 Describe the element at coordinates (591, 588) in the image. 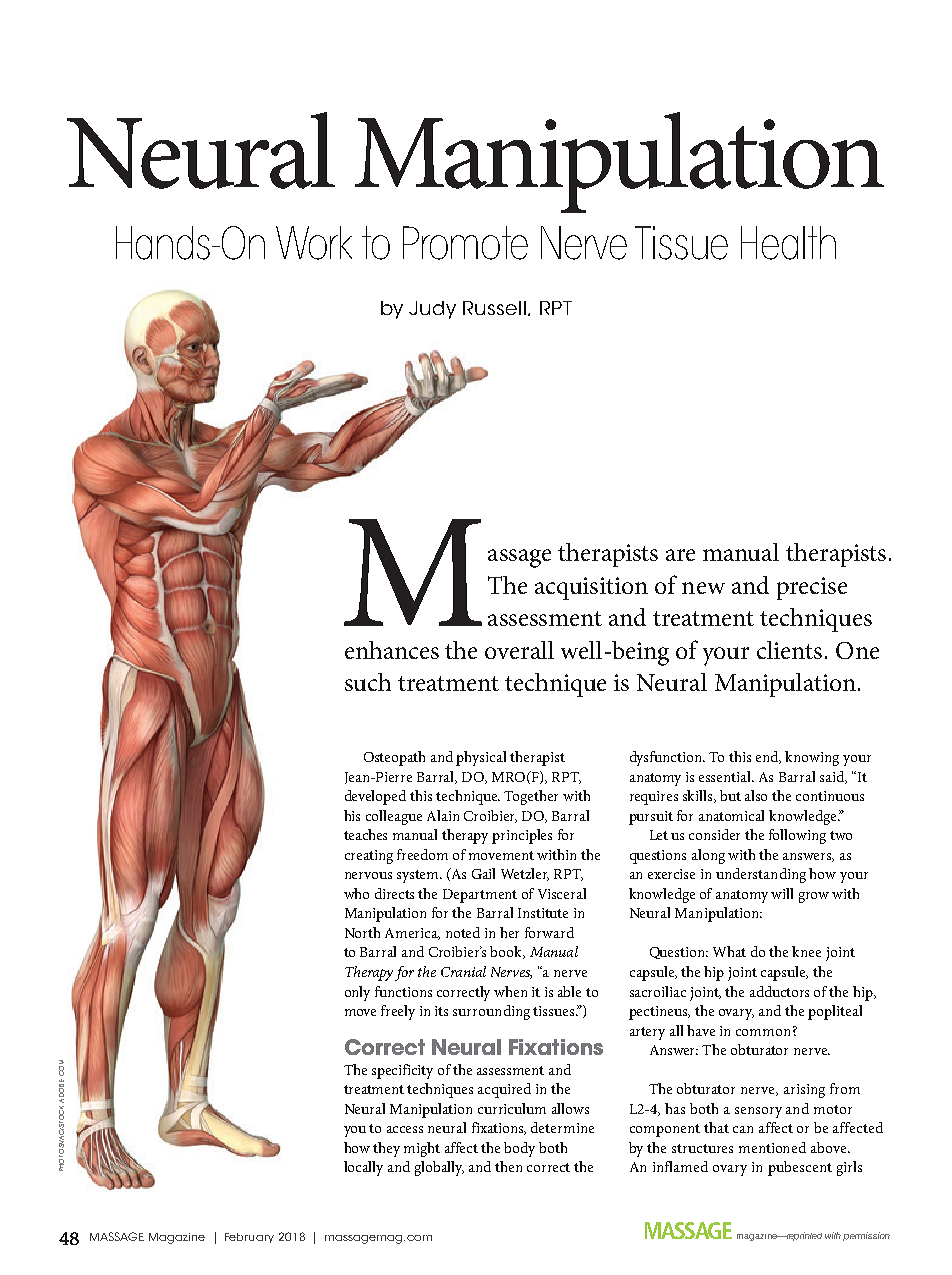

I see `acquisition` at that location.
